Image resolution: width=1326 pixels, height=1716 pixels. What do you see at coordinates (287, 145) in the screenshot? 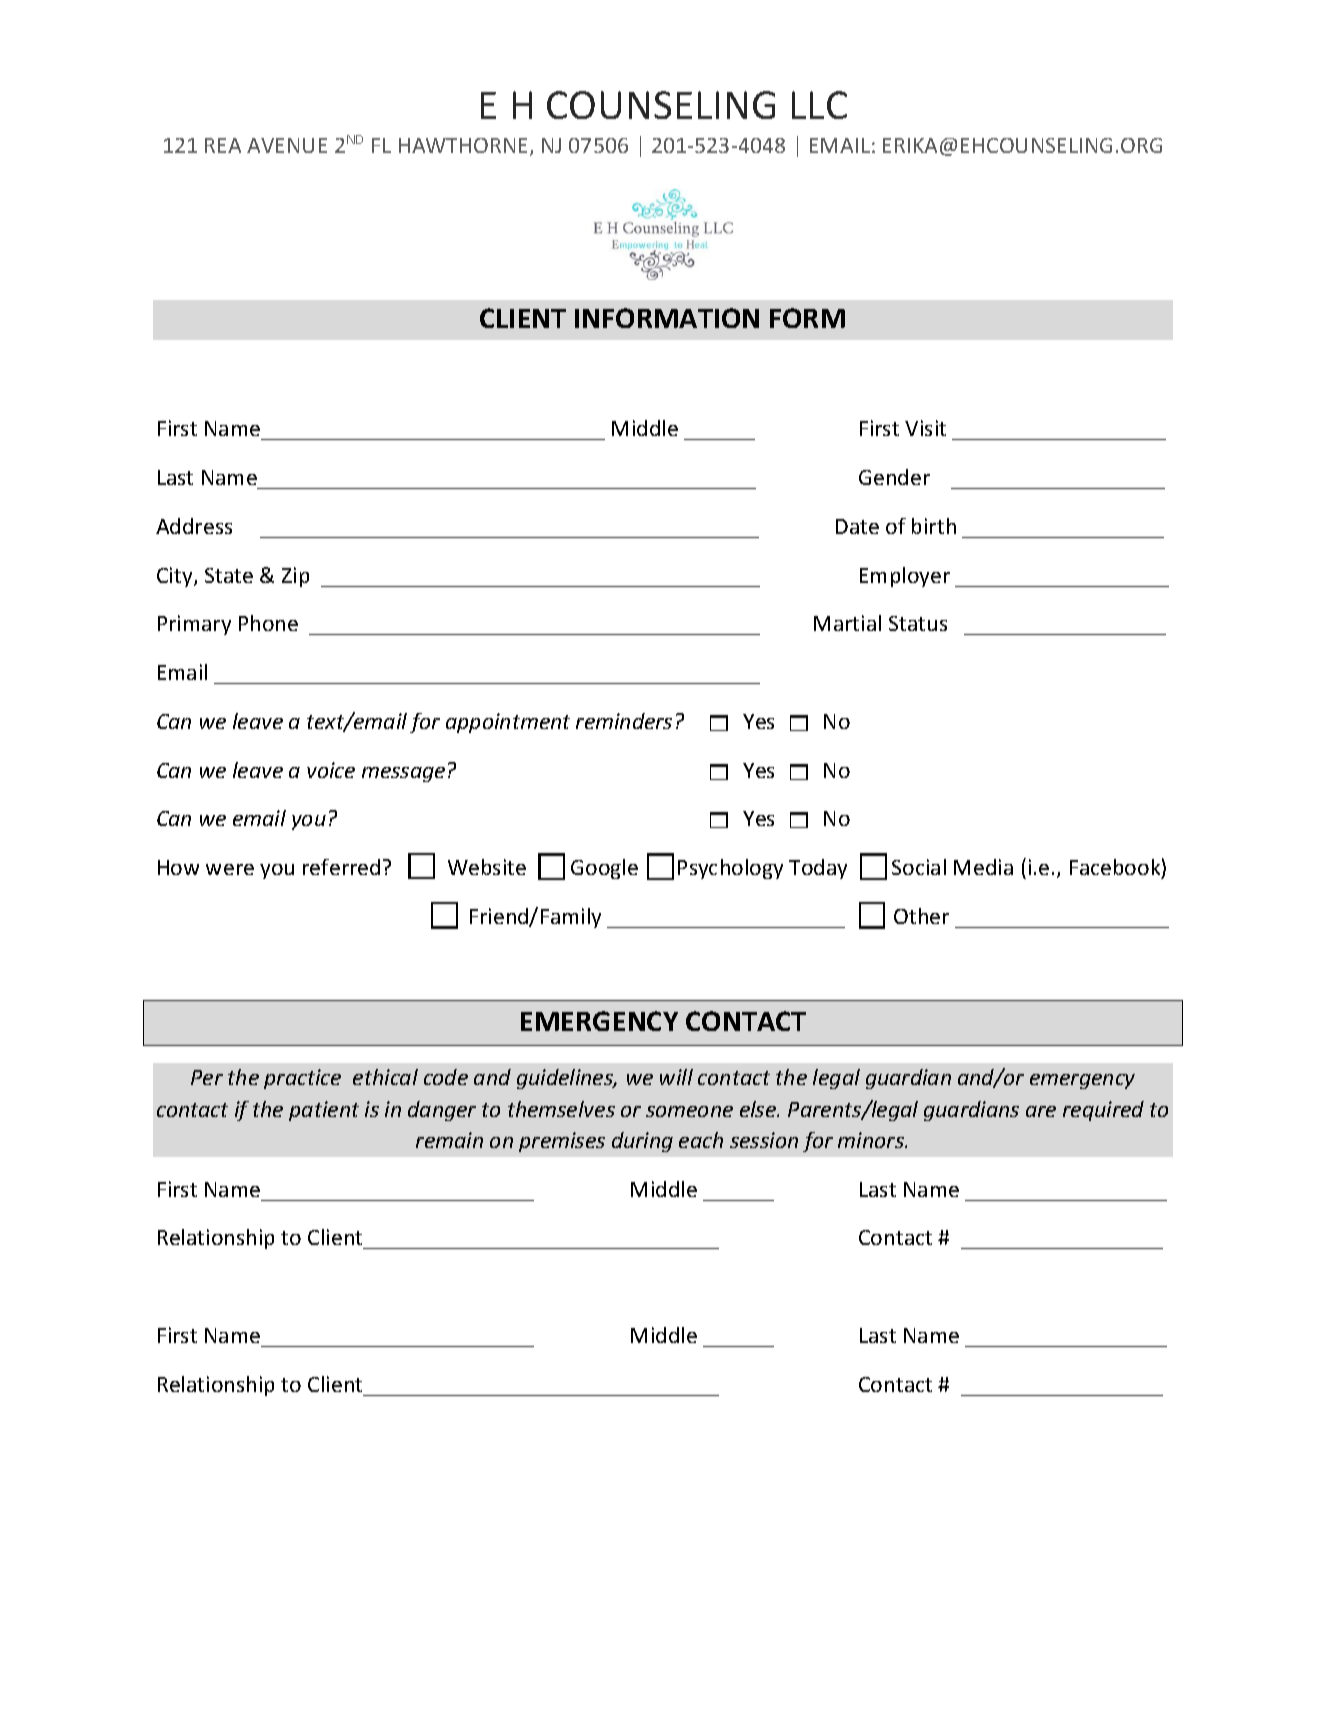
I see `AVENUE` at bounding box center [287, 145].
